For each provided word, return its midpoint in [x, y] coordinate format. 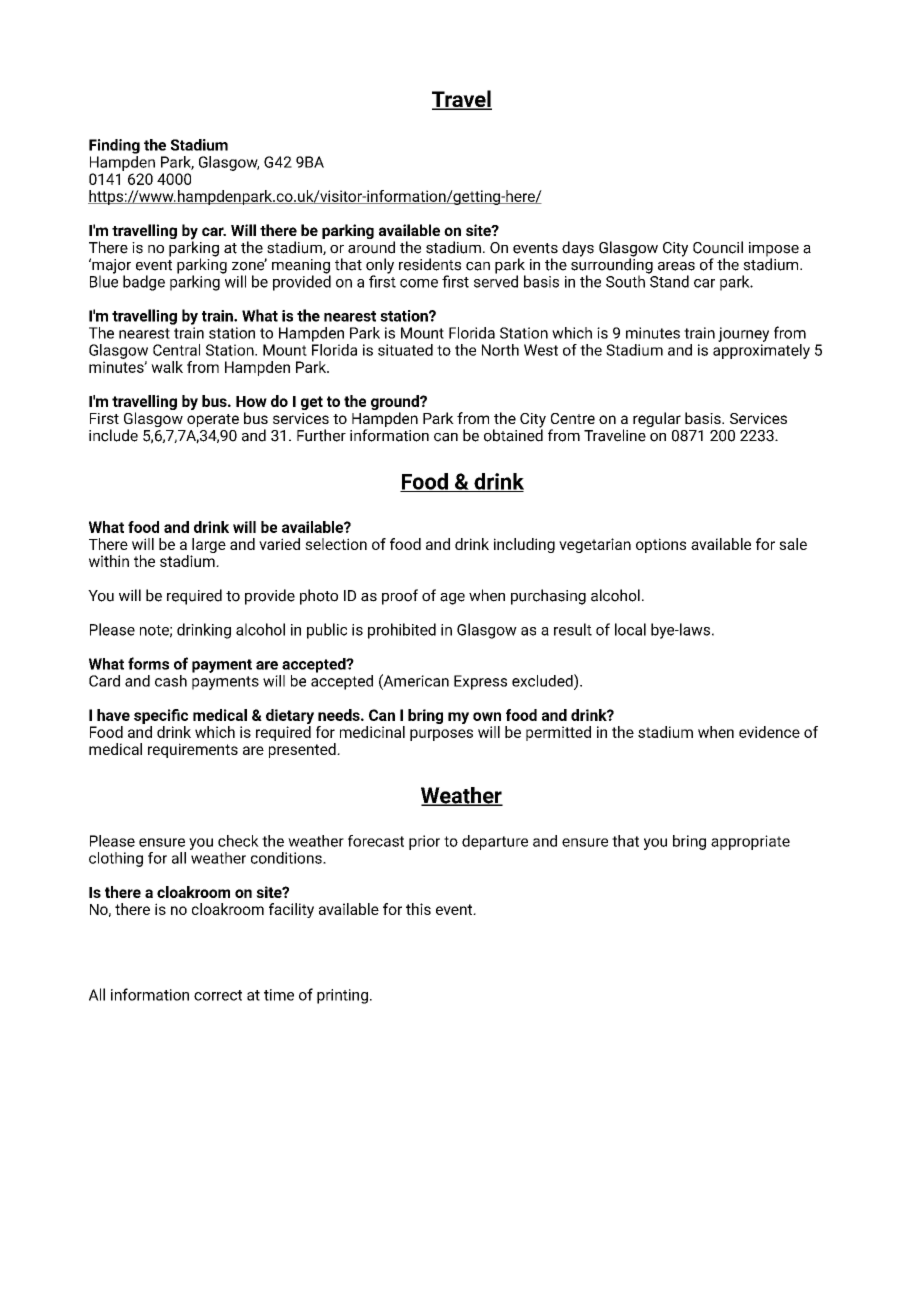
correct [218, 995]
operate [213, 420]
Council [718, 247]
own [487, 716]
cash [171, 681]
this [418, 909]
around [371, 247]
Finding [114, 146]
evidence [769, 732]
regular [657, 419]
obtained [513, 434]
